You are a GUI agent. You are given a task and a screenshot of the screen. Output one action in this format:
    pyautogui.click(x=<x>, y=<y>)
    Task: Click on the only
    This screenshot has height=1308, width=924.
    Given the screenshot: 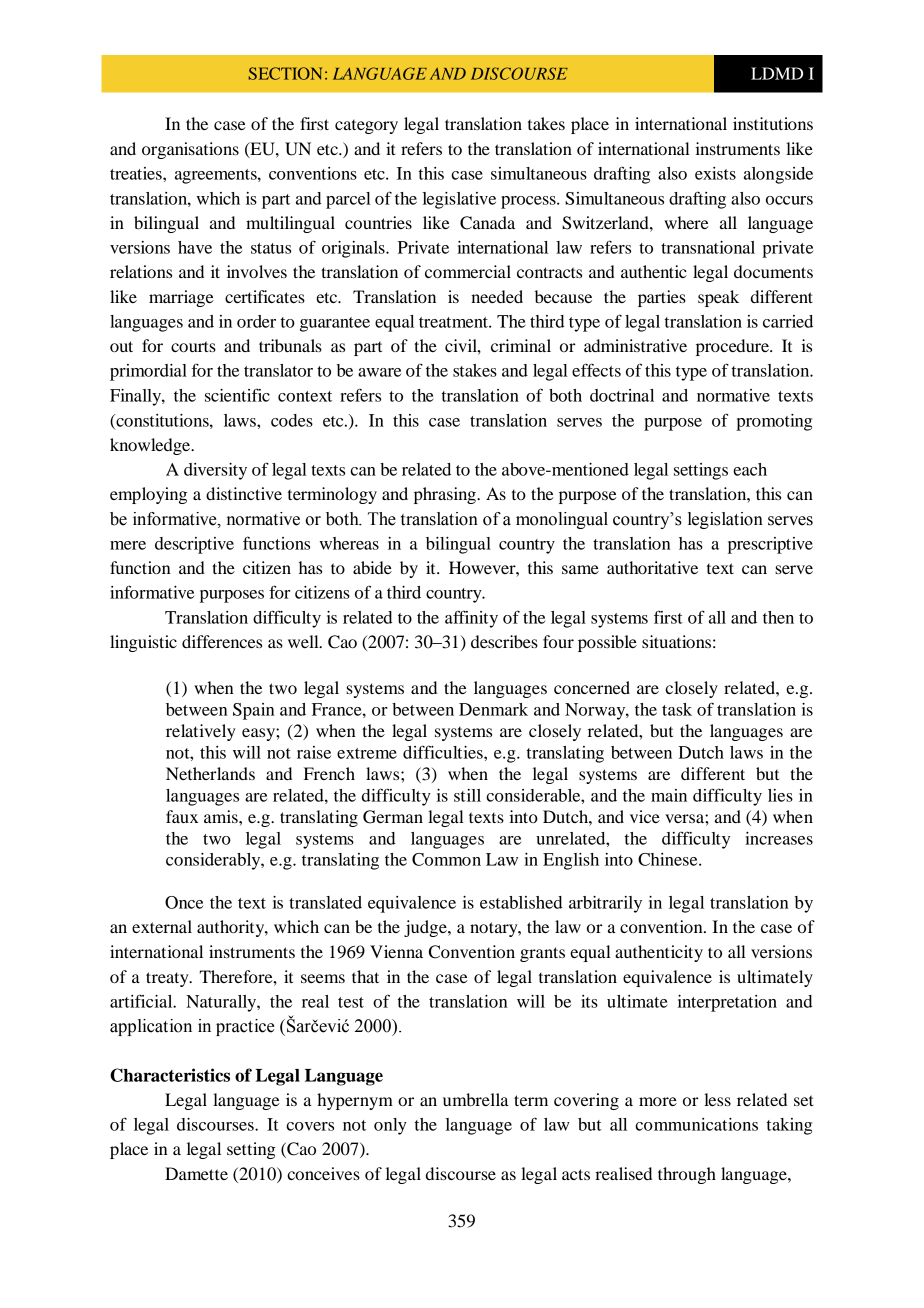 What is the action you would take?
    pyautogui.click(x=390, y=1126)
